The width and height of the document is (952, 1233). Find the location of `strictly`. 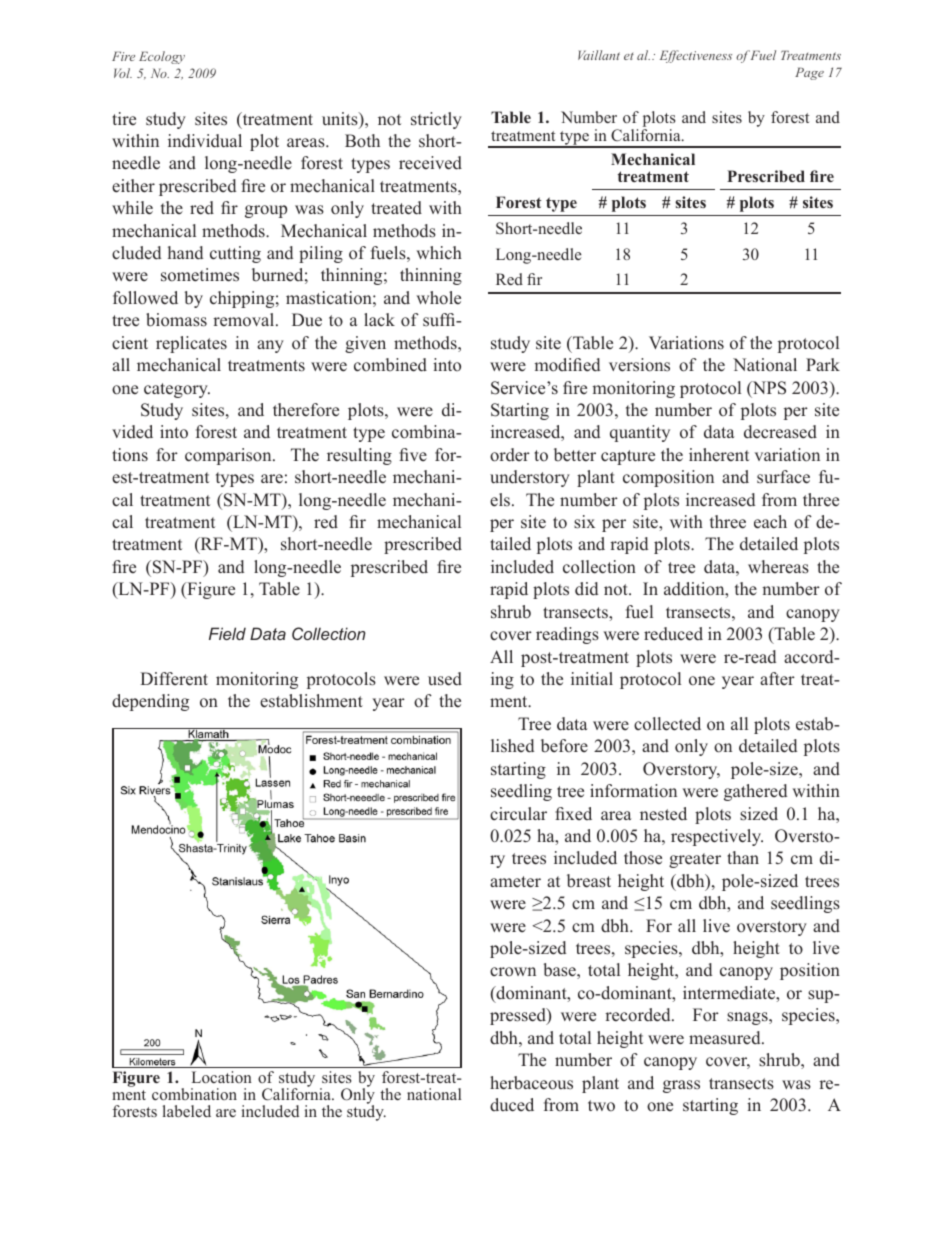

strictly is located at coordinates (436, 120).
